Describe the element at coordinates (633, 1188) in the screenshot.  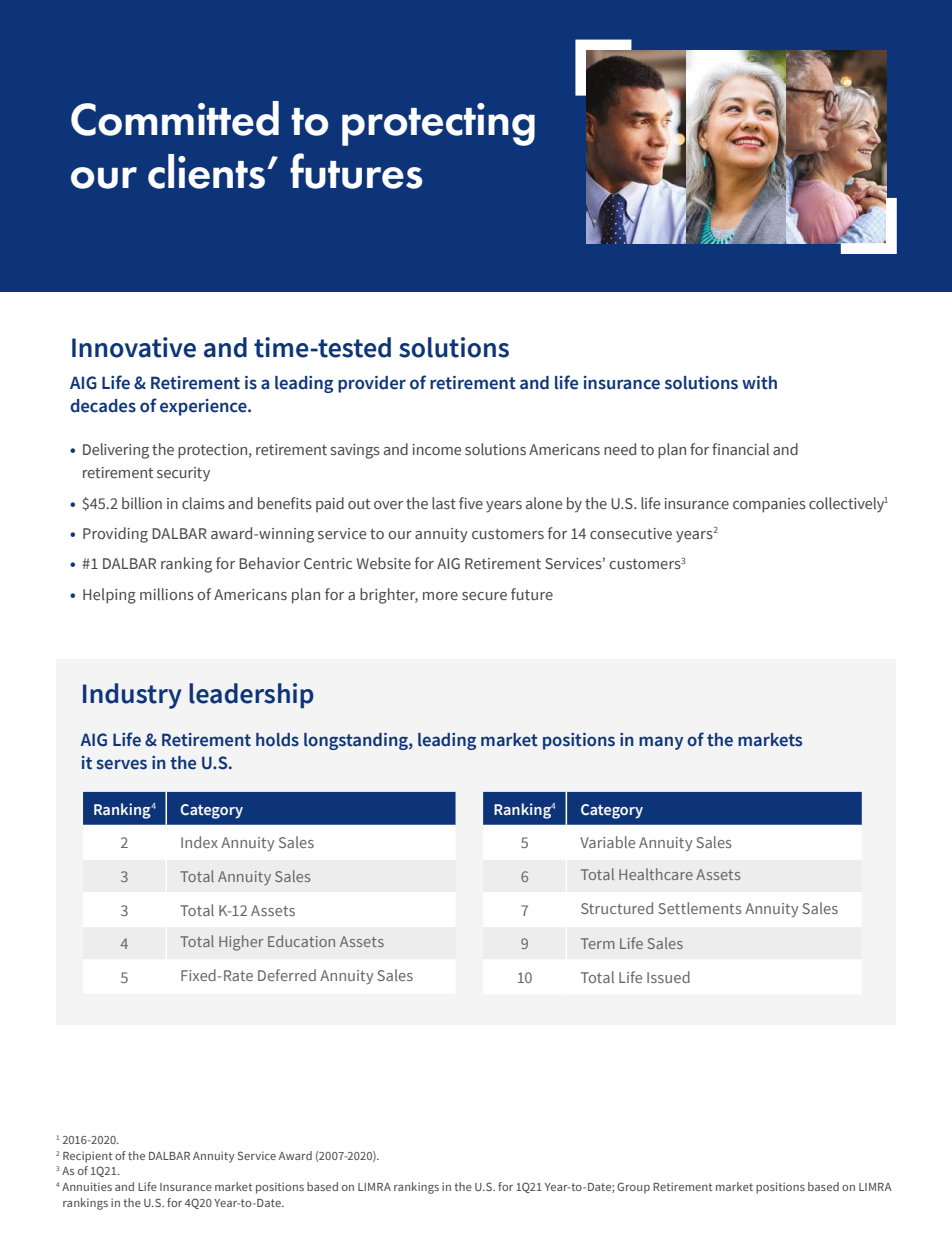
I see `Group` at that location.
